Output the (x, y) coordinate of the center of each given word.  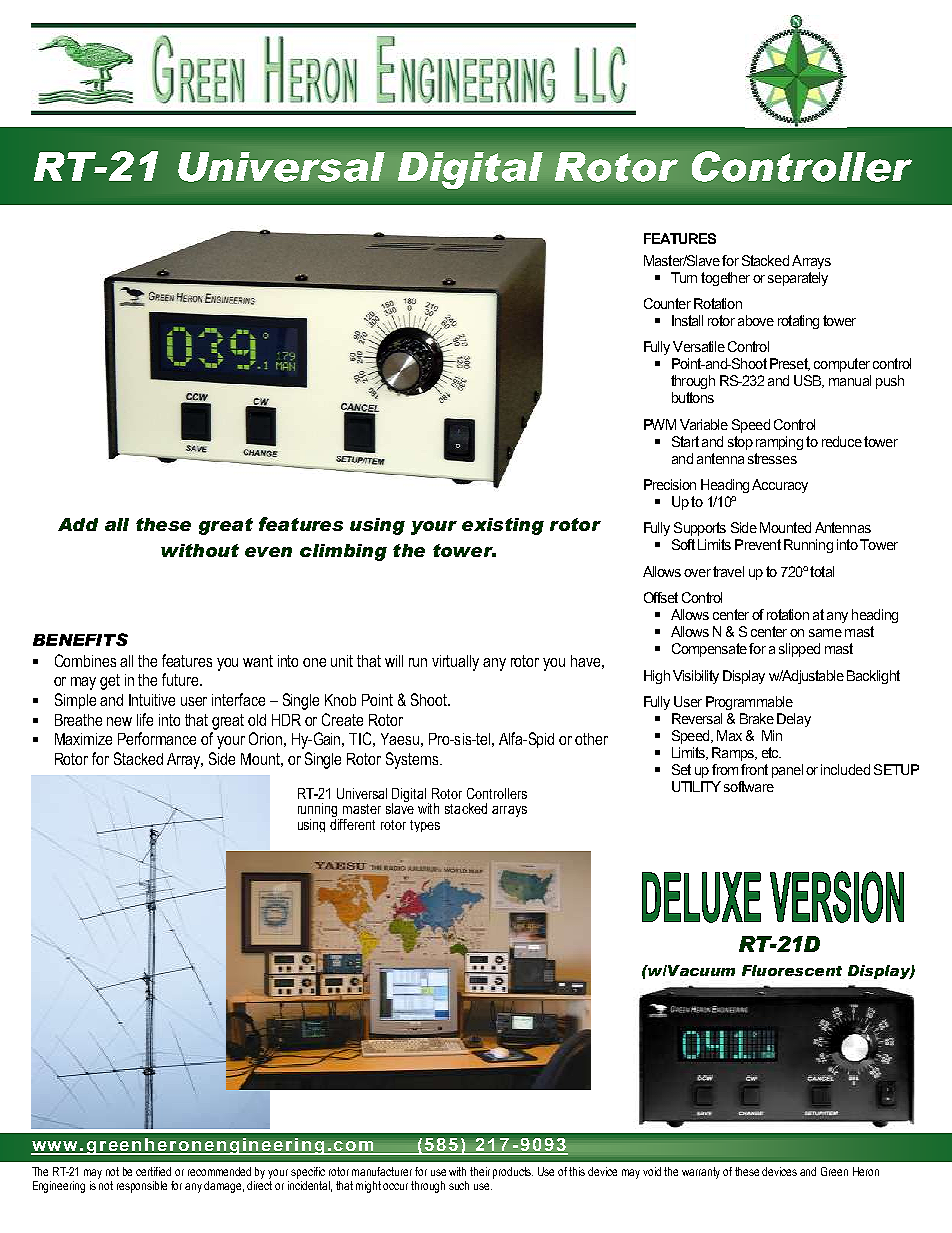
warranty (701, 1173)
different (352, 823)
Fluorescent (792, 970)
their (480, 1171)
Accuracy (780, 486)
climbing (343, 552)
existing (503, 526)
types (425, 826)
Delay (794, 720)
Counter (667, 303)
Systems (413, 760)
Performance (157, 738)
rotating (798, 322)
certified (153, 1171)
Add (78, 524)
